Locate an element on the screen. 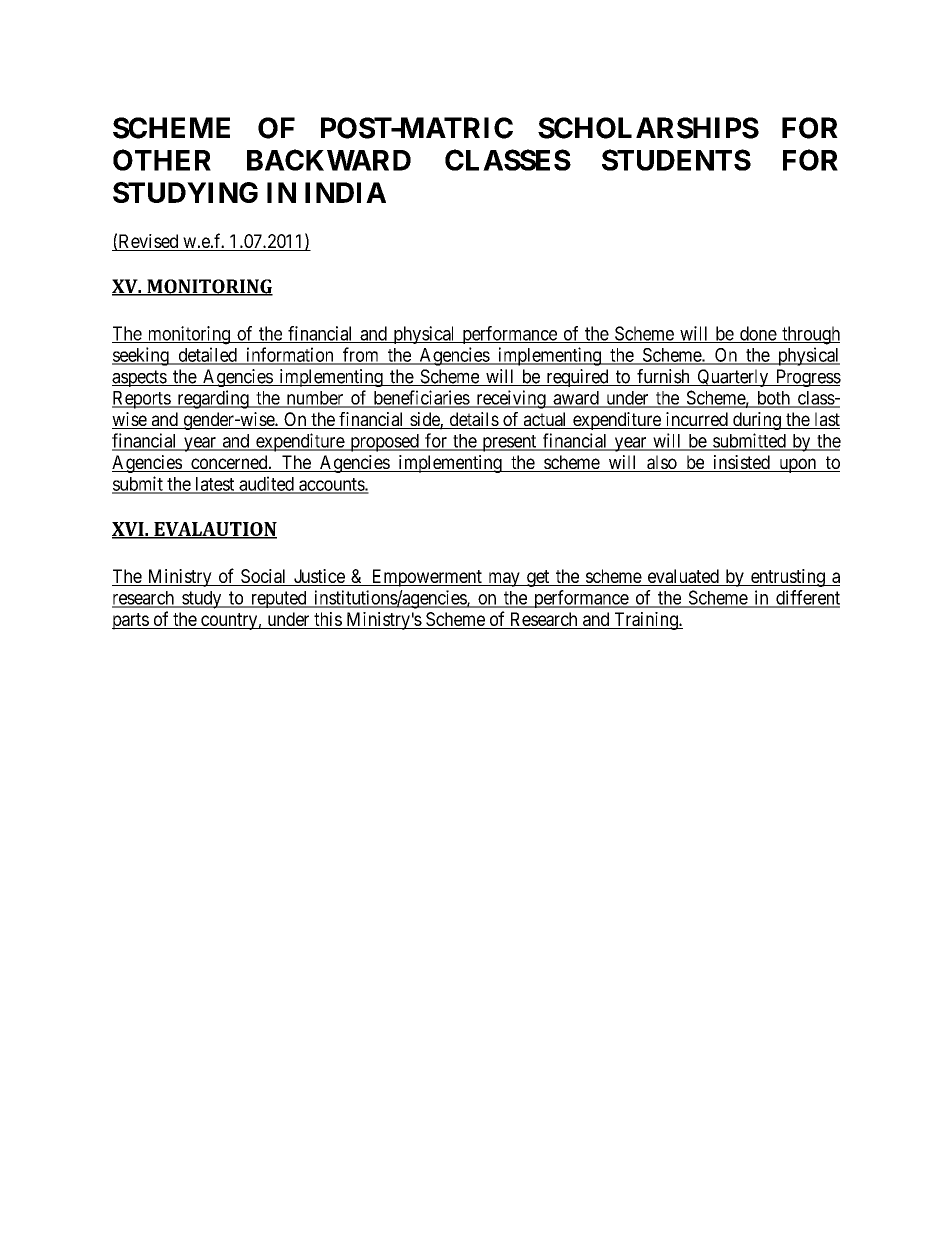 Image resolution: width=952 pixels, height=1233 pixels. done is located at coordinates (758, 334).
